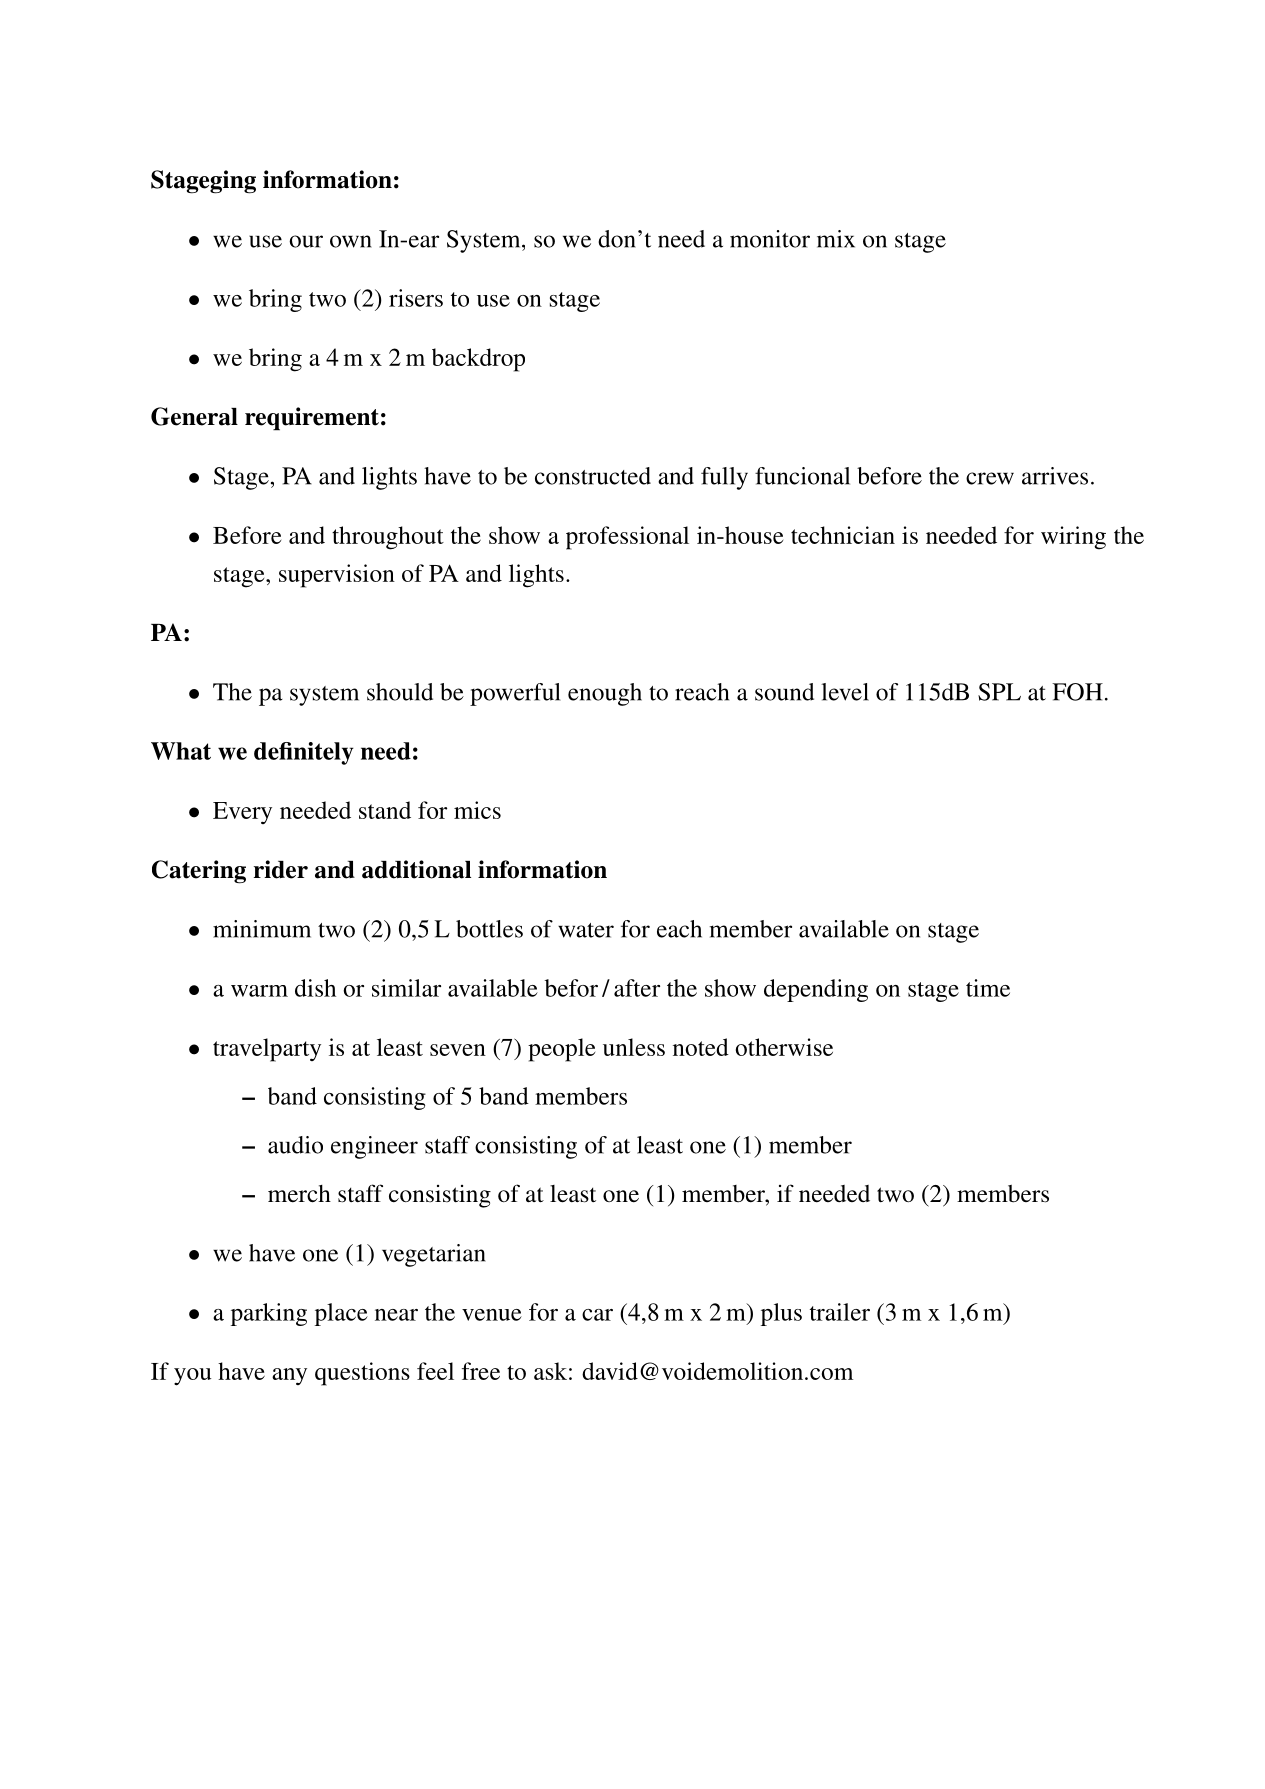 Image resolution: width=1265 pixels, height=1789 pixels. I want to click on mics, so click(477, 810).
